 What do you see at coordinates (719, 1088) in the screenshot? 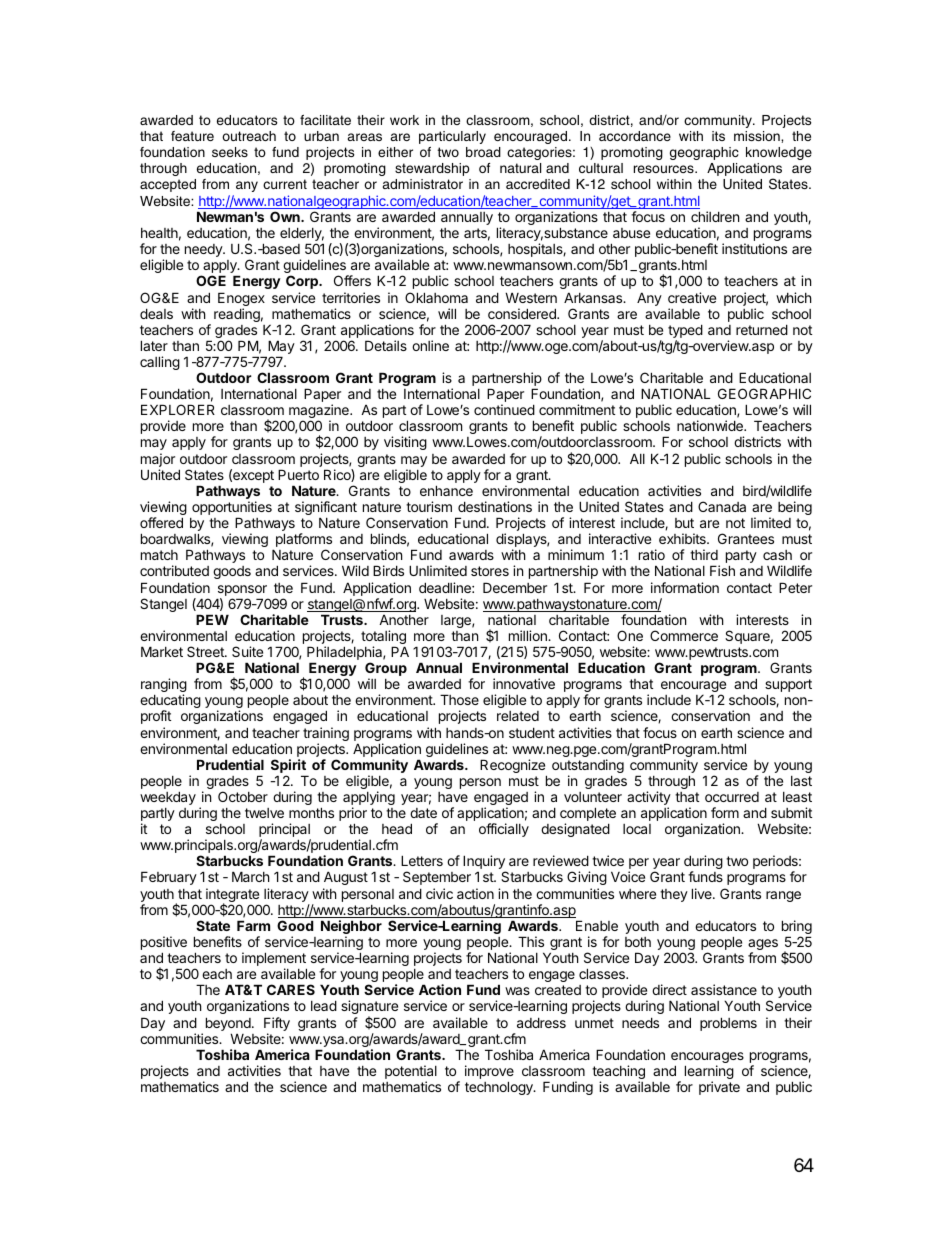
I see `private` at bounding box center [719, 1088].
